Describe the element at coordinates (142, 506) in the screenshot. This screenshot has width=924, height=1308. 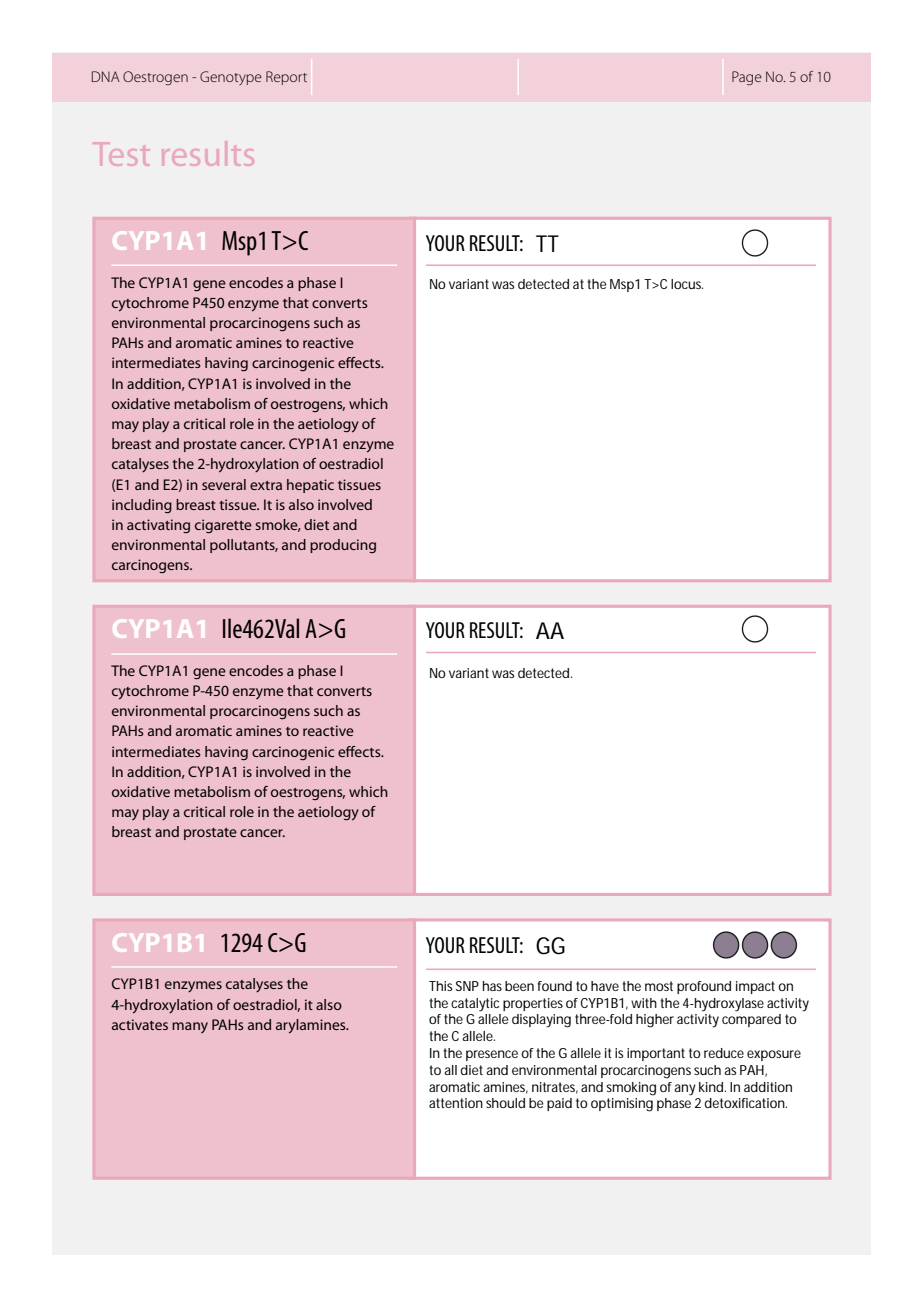
I see `including` at that location.
